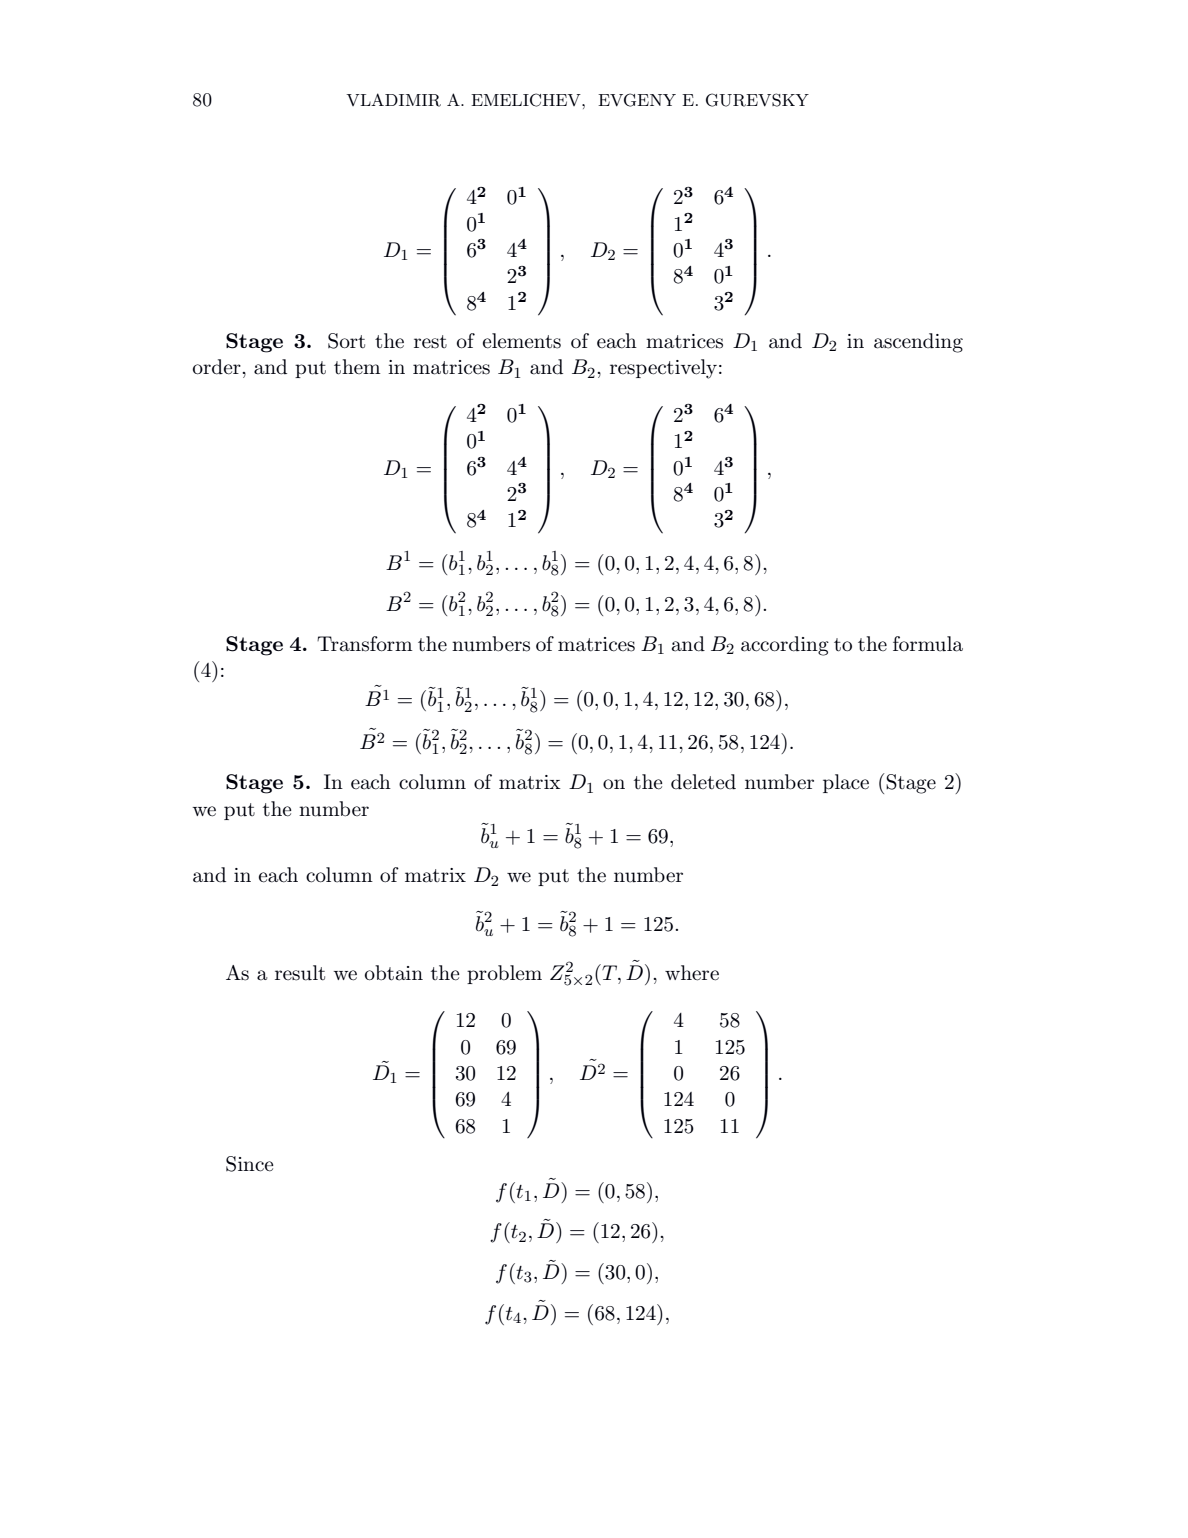 The height and width of the image is (1538, 1188). What do you see at coordinates (393, 100) in the image?
I see `VLADIMIR` at bounding box center [393, 100].
